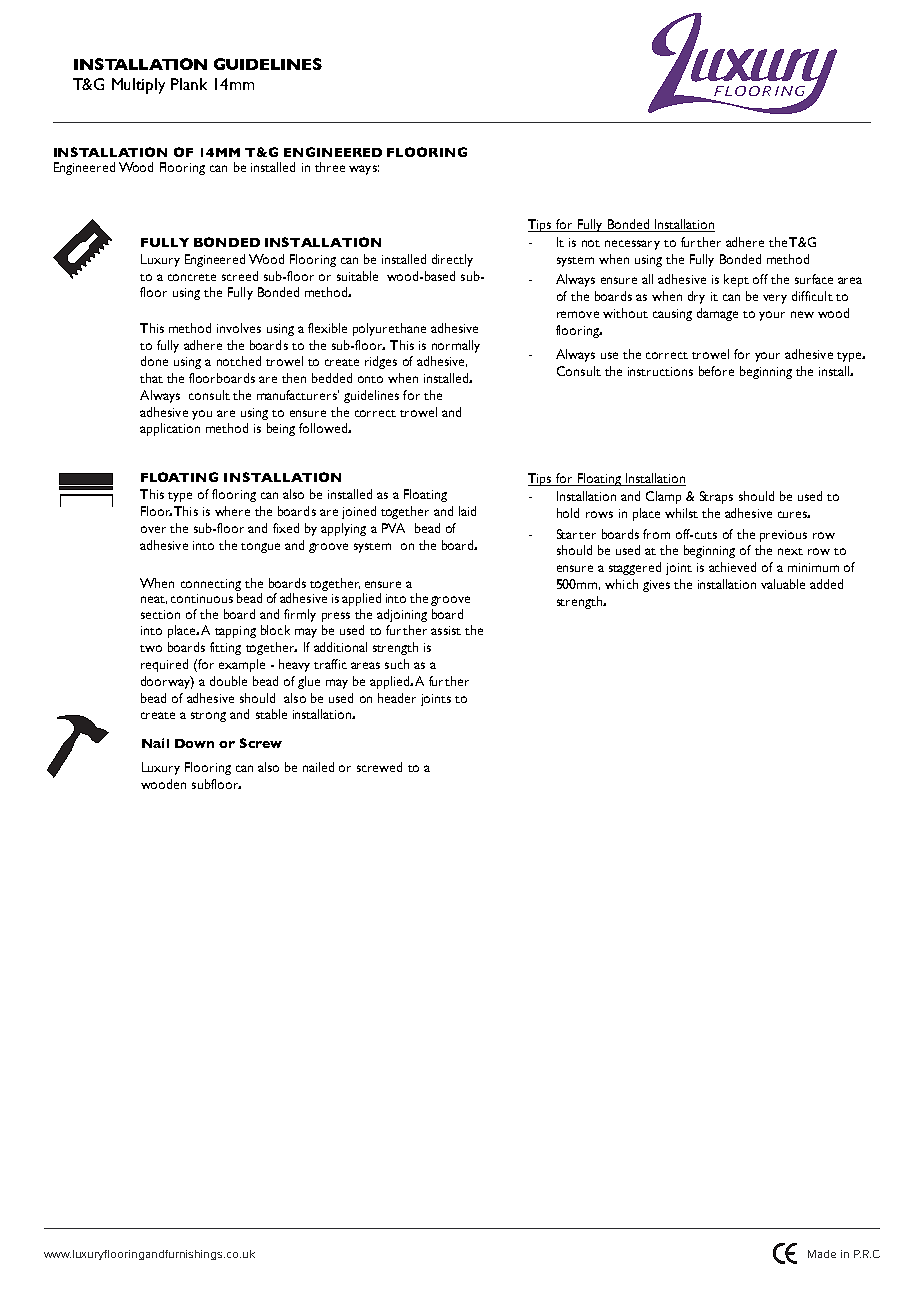 This image has width=924, height=1308. Describe the element at coordinates (822, 1254) in the image. I see `Made` at that location.
